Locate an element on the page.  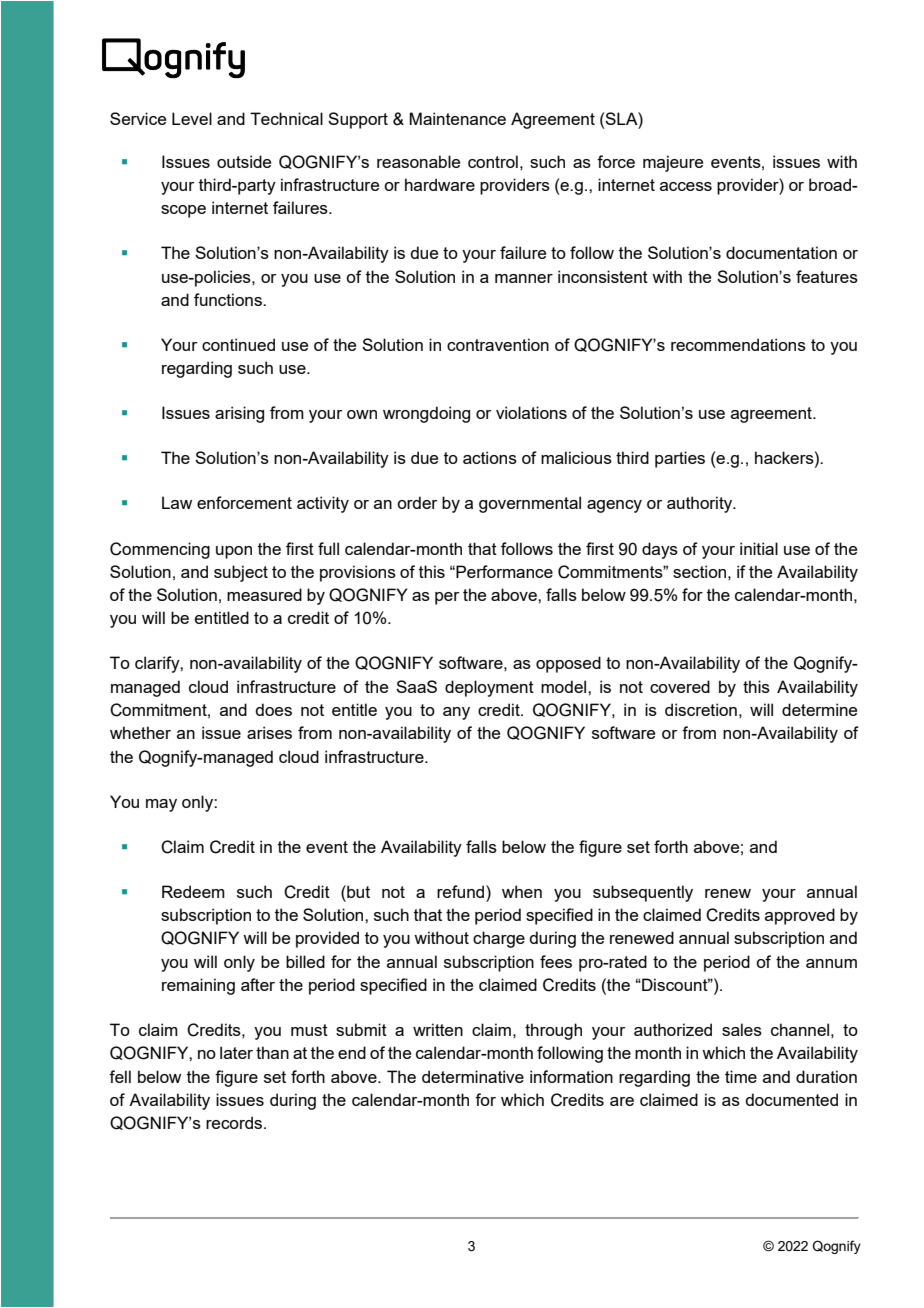
control is located at coordinates (493, 161).
